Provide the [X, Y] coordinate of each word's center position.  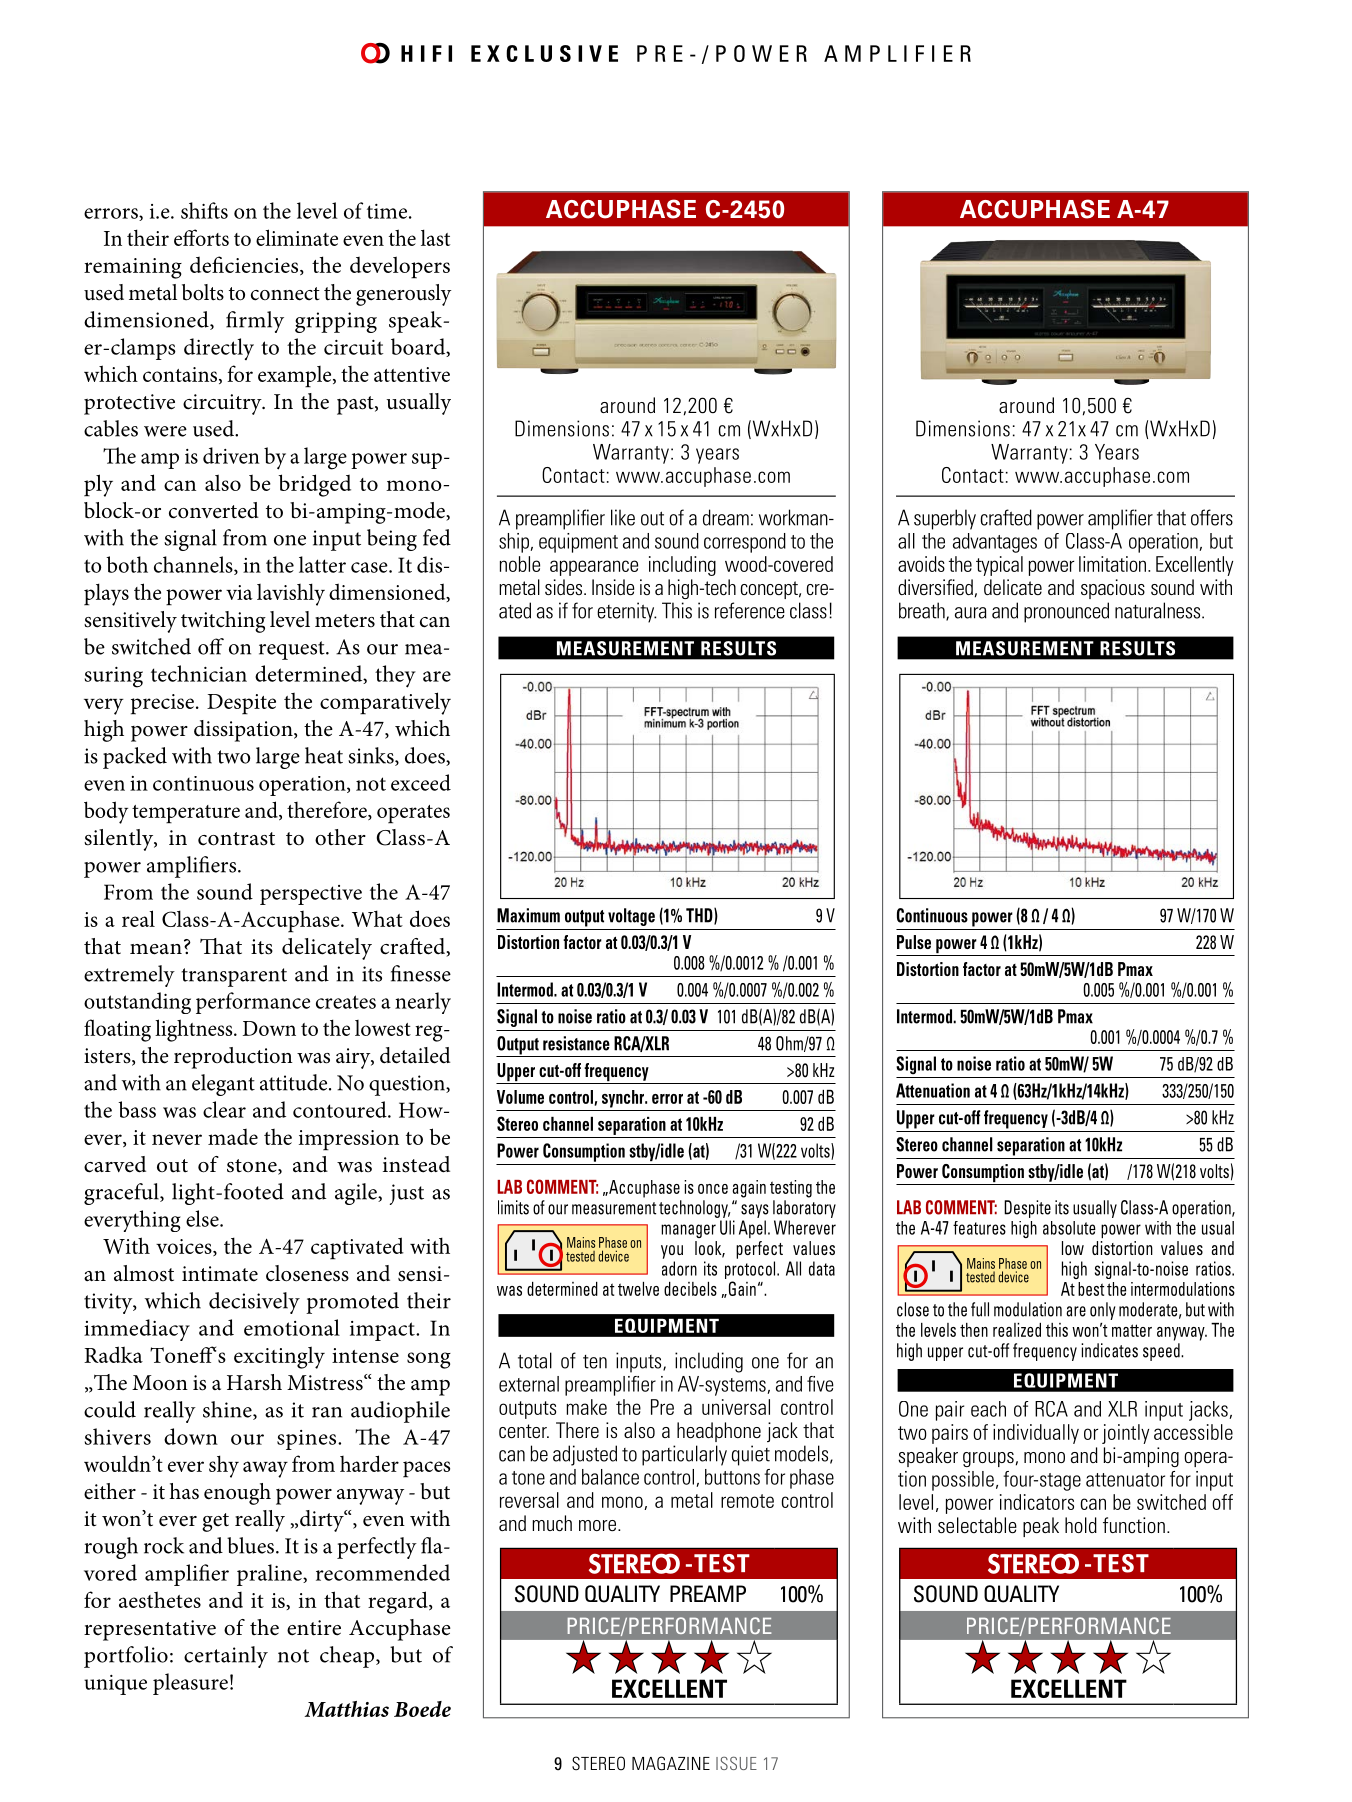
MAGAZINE [671, 1763]
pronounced [1066, 612]
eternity [626, 612]
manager [688, 1231]
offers [1212, 517]
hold [1081, 1525]
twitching [223, 622]
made [233, 1137]
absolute [1069, 1228]
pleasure [190, 1684]
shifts [204, 210]
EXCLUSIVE [544, 53]
